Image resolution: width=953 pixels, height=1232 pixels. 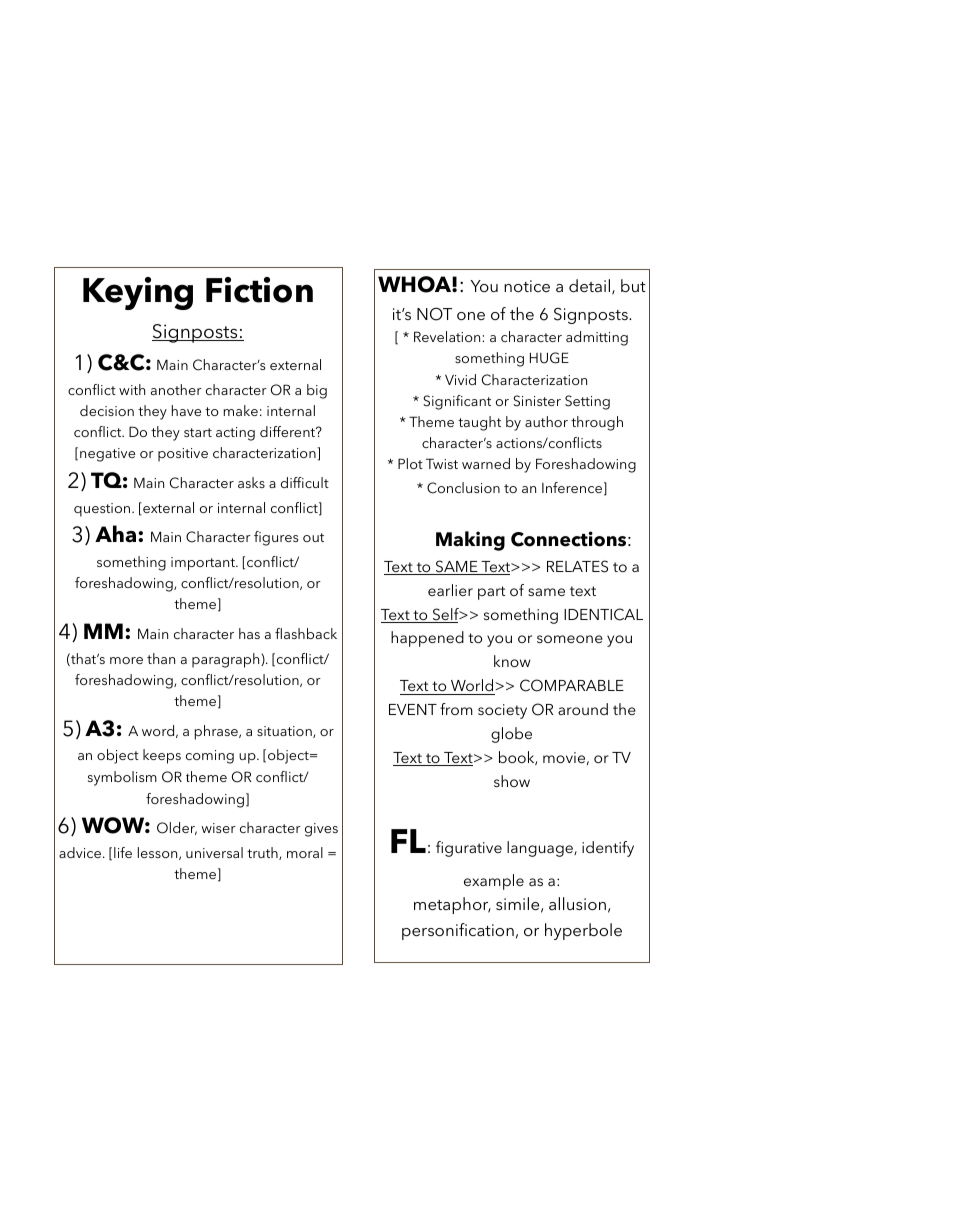 What do you see at coordinates (138, 293) in the page?
I see `Keying` at bounding box center [138, 293].
